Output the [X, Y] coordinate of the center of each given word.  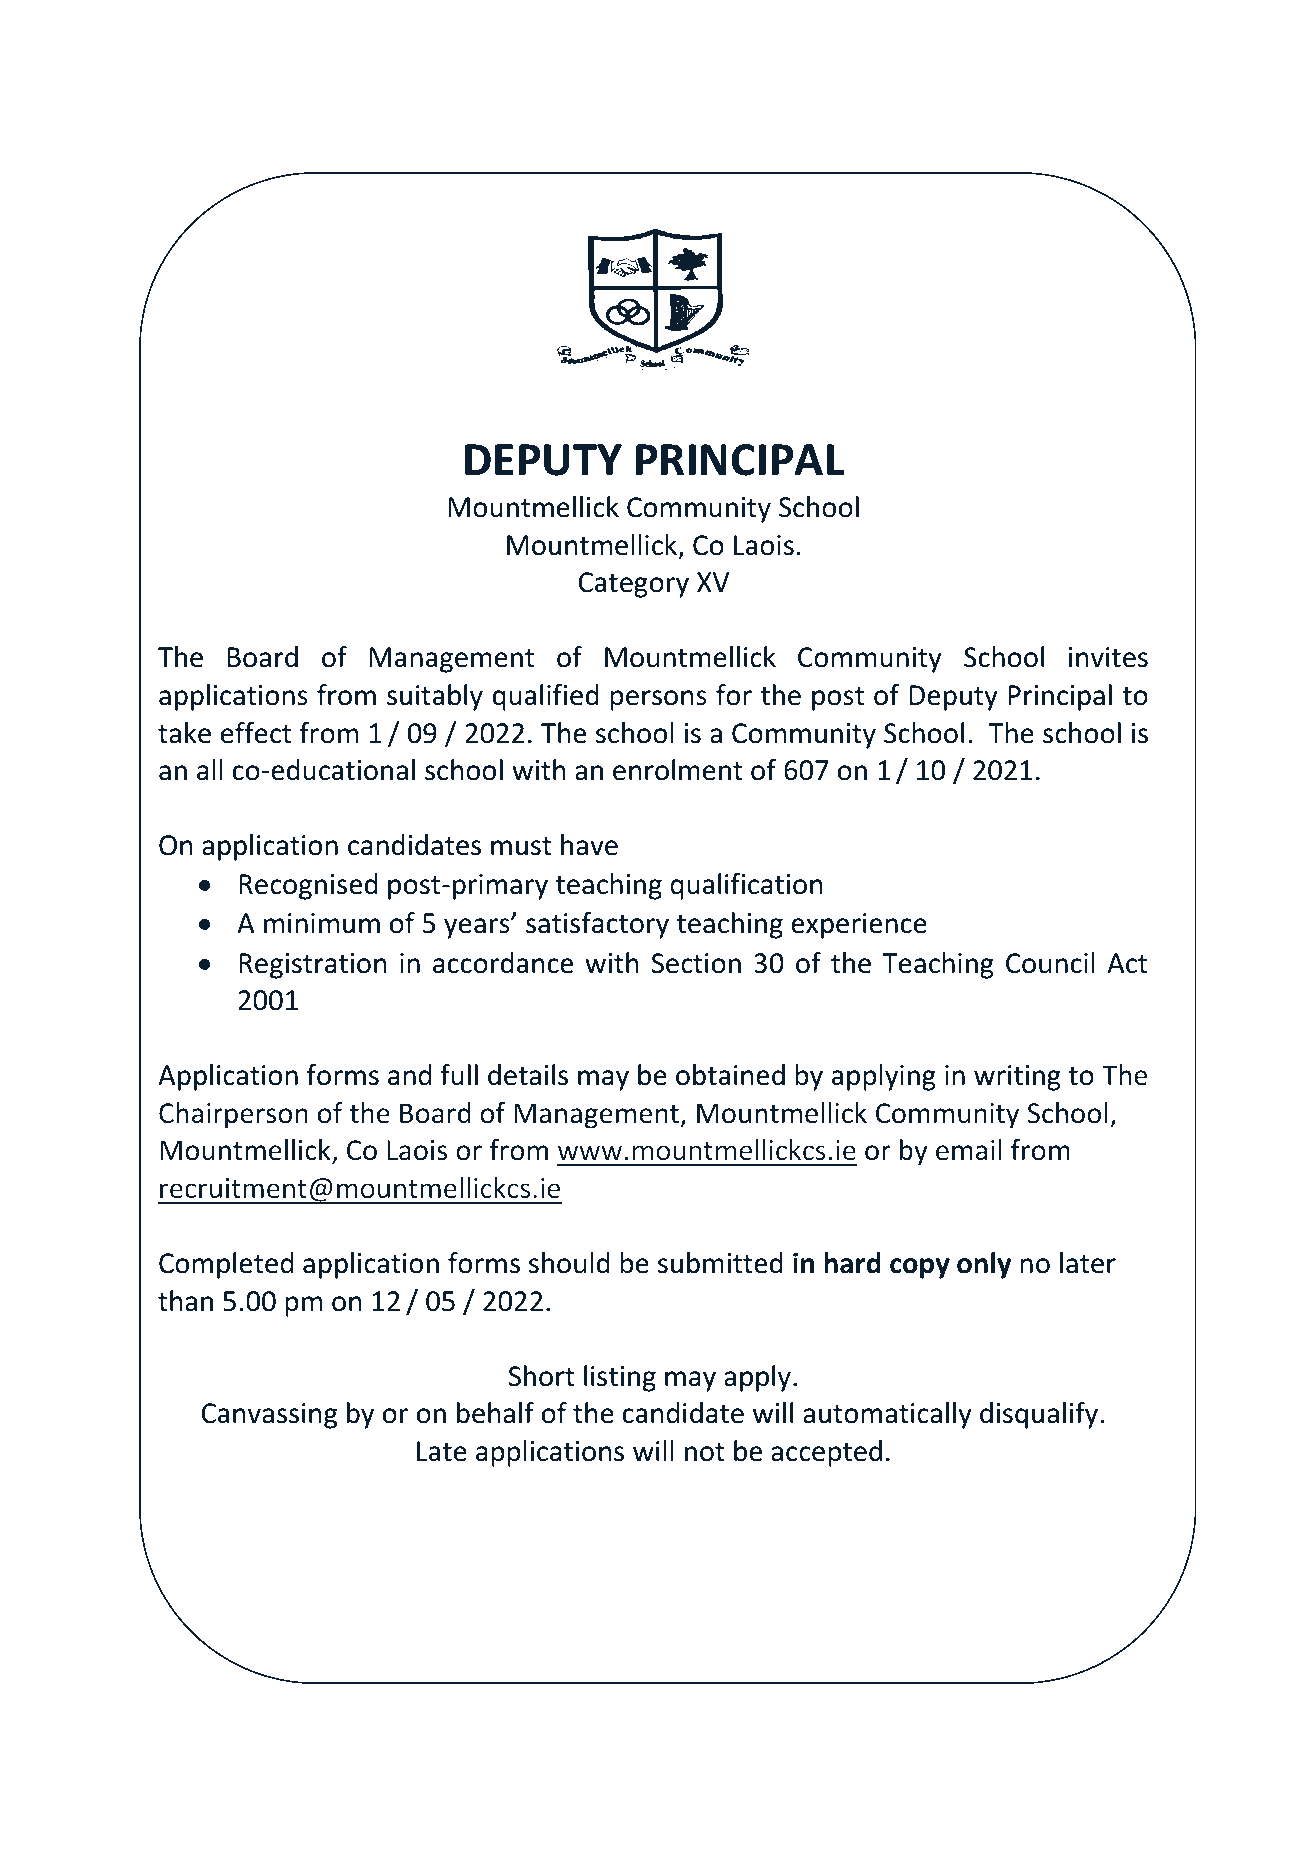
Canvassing [269, 1416]
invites [1108, 657]
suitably [435, 697]
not [705, 1452]
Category [633, 585]
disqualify [1040, 1415]
